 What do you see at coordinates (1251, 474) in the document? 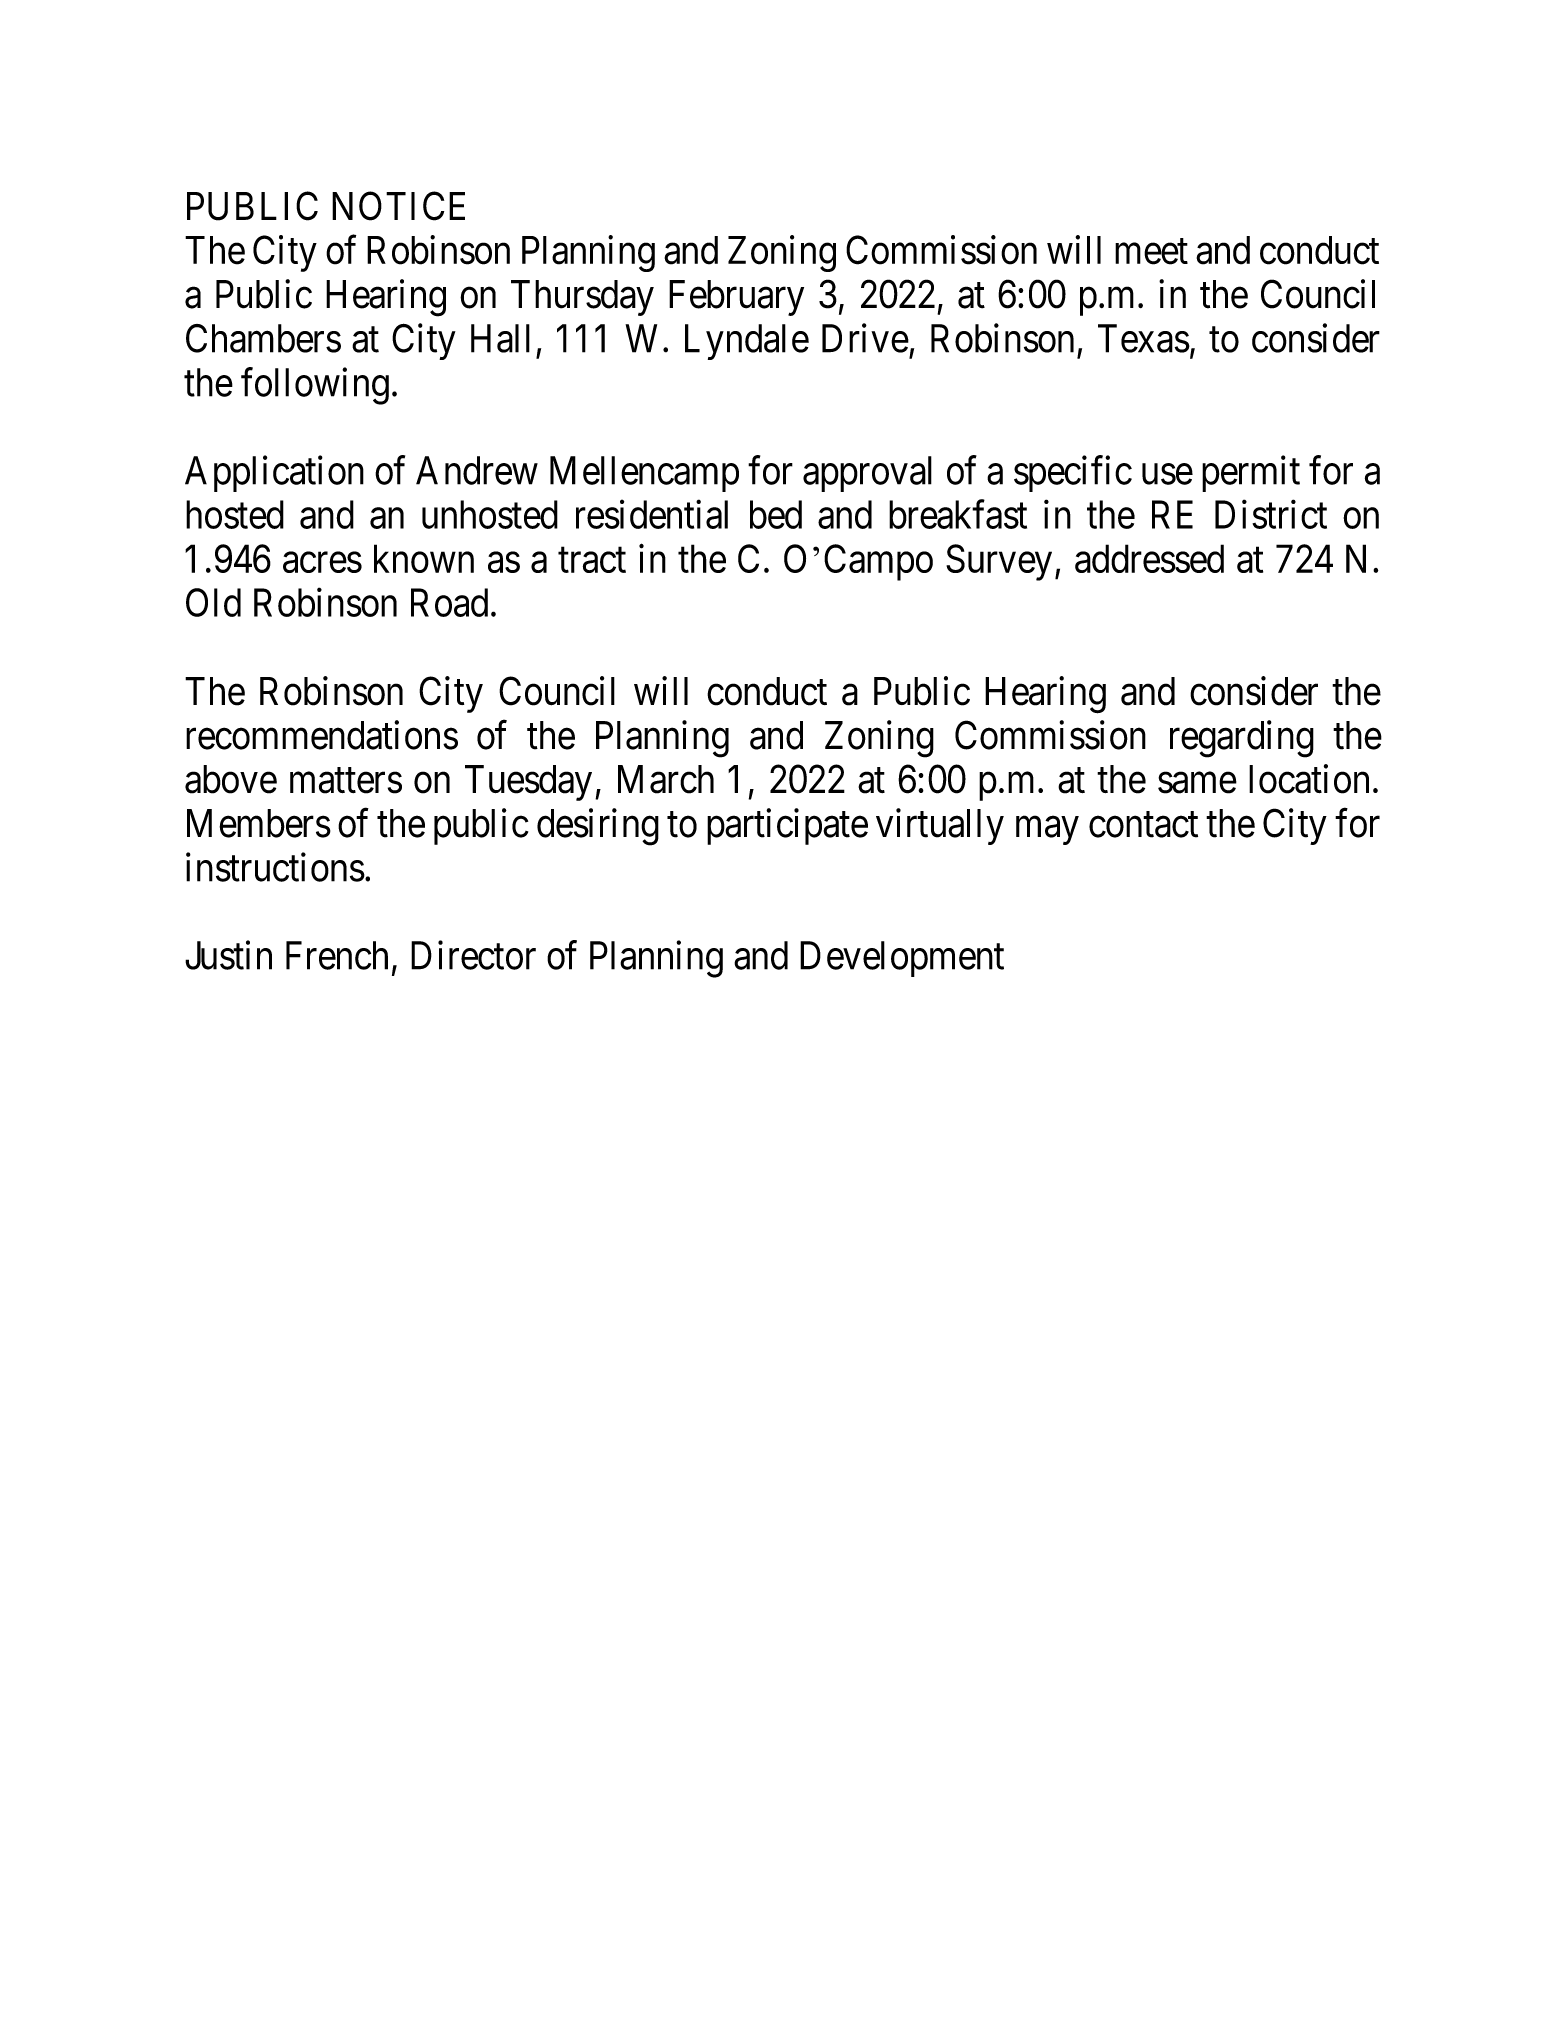
I see `permit` at bounding box center [1251, 474].
